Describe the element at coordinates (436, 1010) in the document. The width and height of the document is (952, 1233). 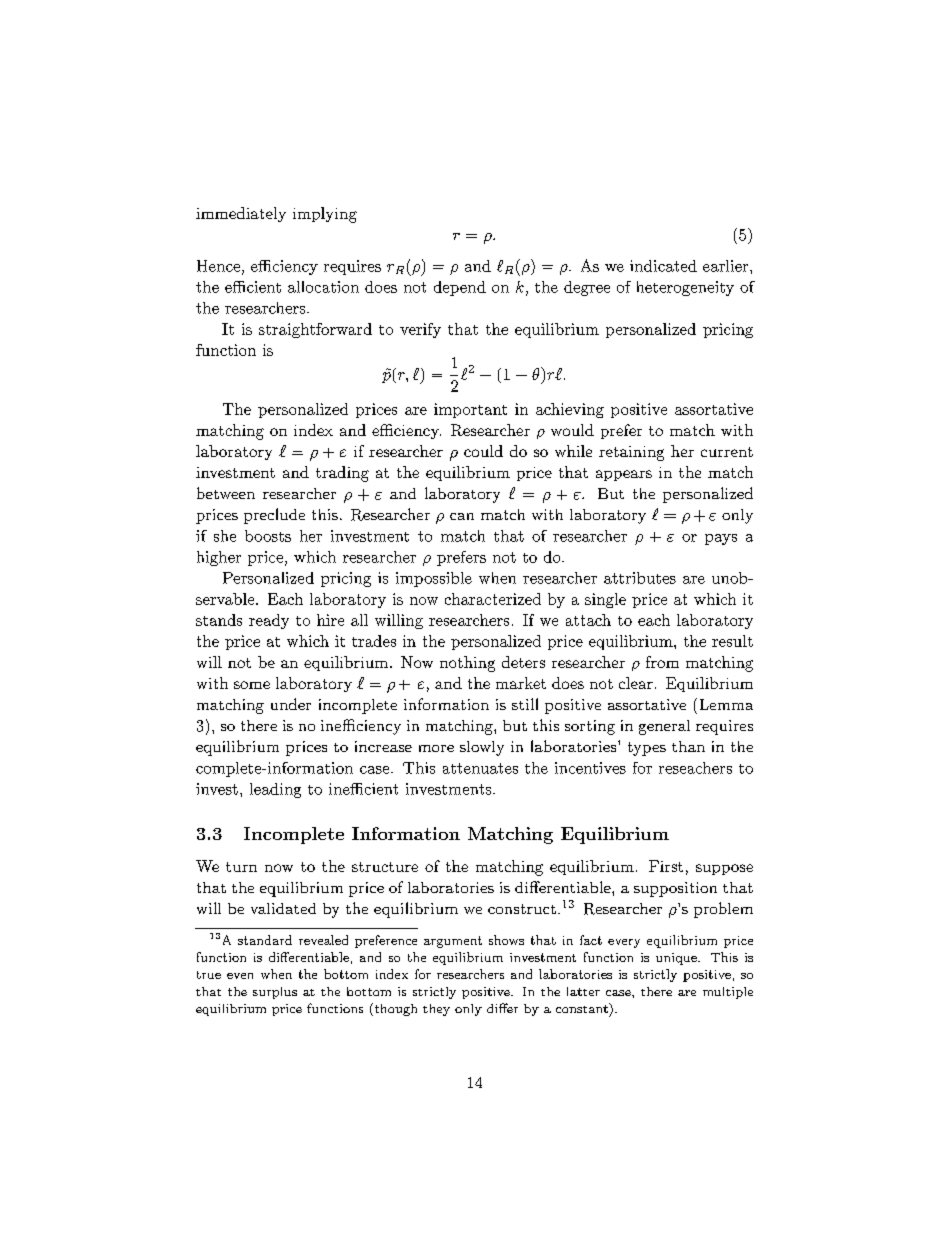
I see `they` at that location.
